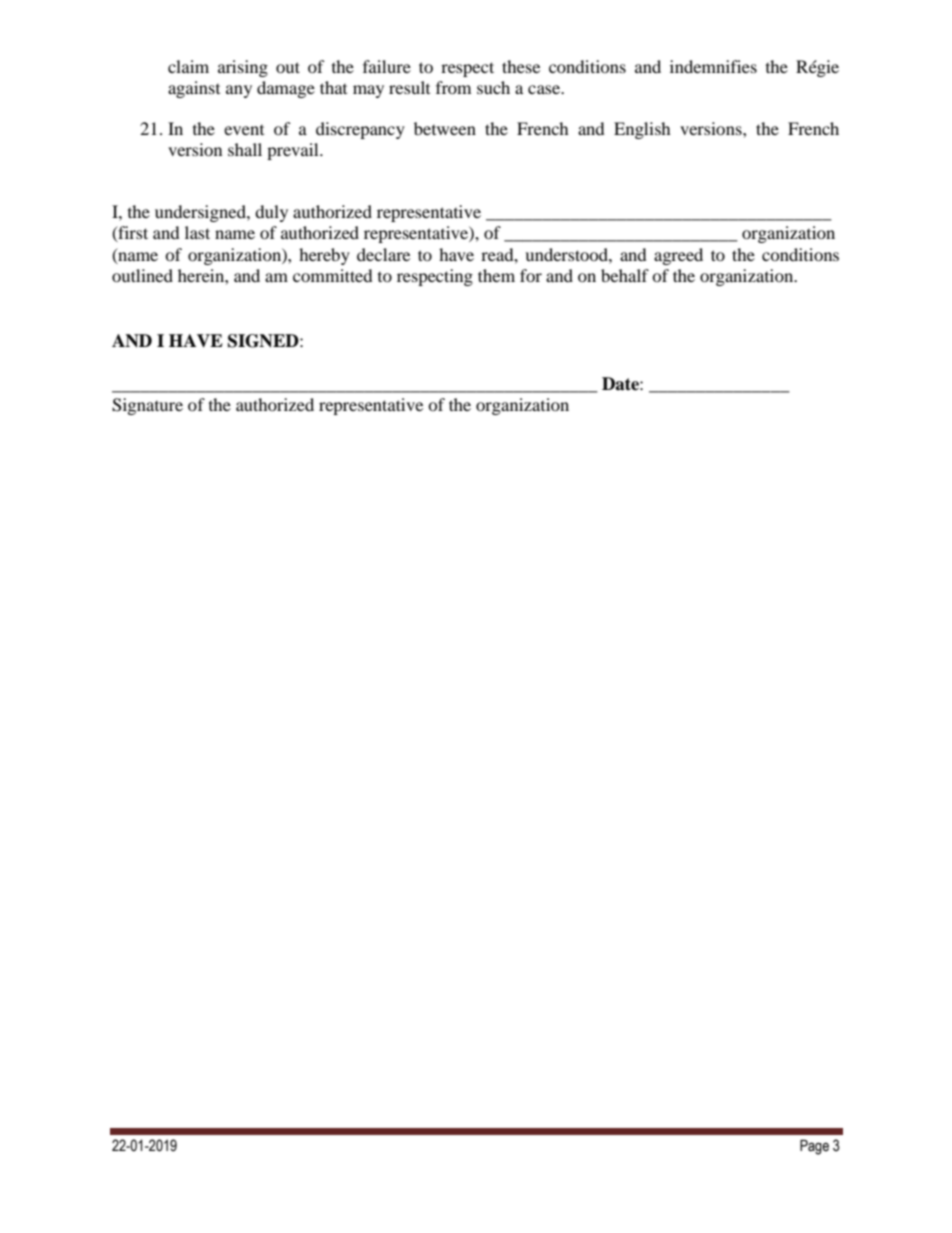  I want to click on behalf, so click(625, 275).
